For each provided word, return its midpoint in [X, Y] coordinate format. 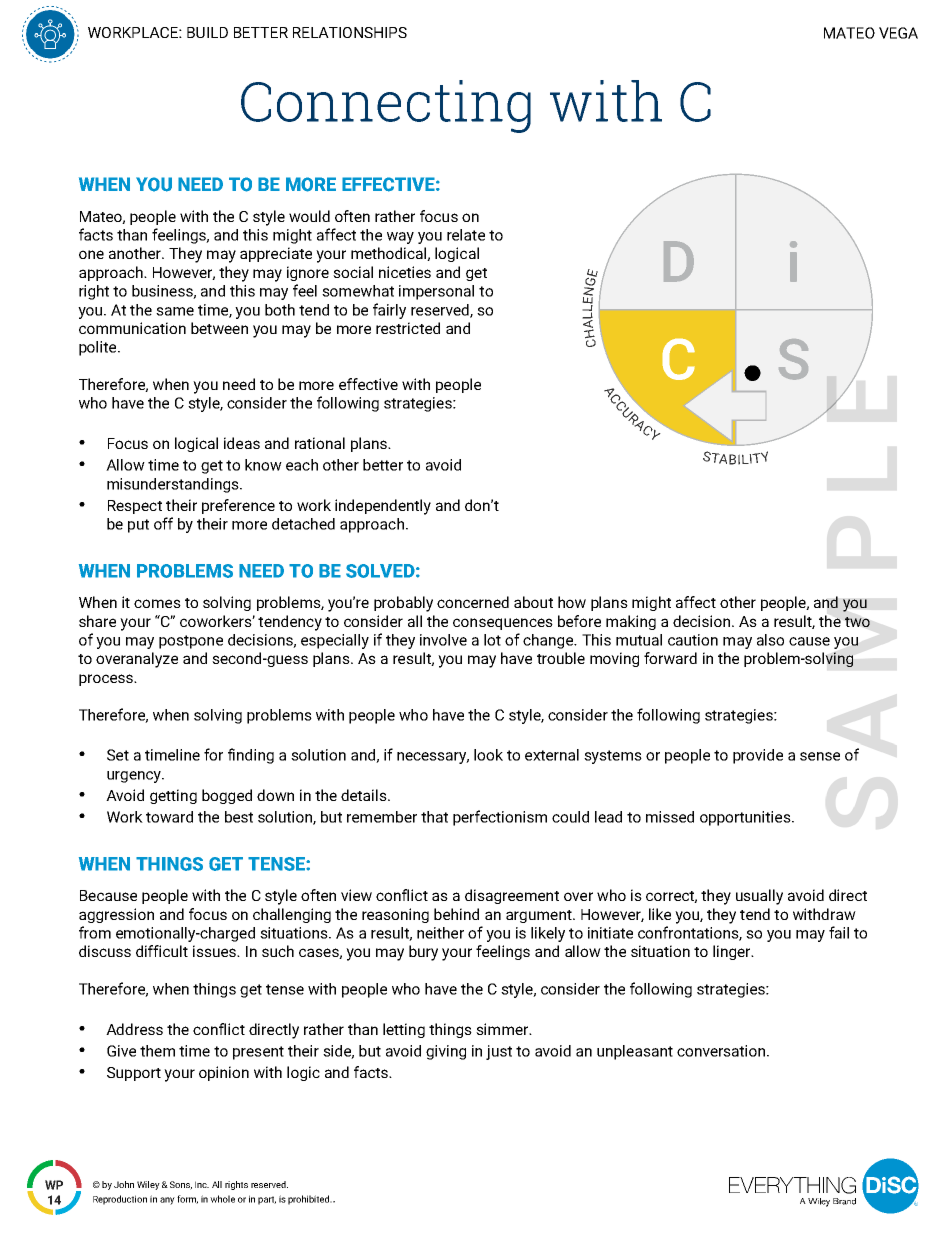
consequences [503, 624]
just [499, 1052]
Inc [202, 1184]
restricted [408, 328]
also [770, 640]
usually [759, 897]
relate [466, 235]
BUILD [207, 32]
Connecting [386, 106]
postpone [191, 642]
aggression [116, 915]
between [219, 328]
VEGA [898, 33]
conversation [722, 1051]
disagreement [512, 896]
